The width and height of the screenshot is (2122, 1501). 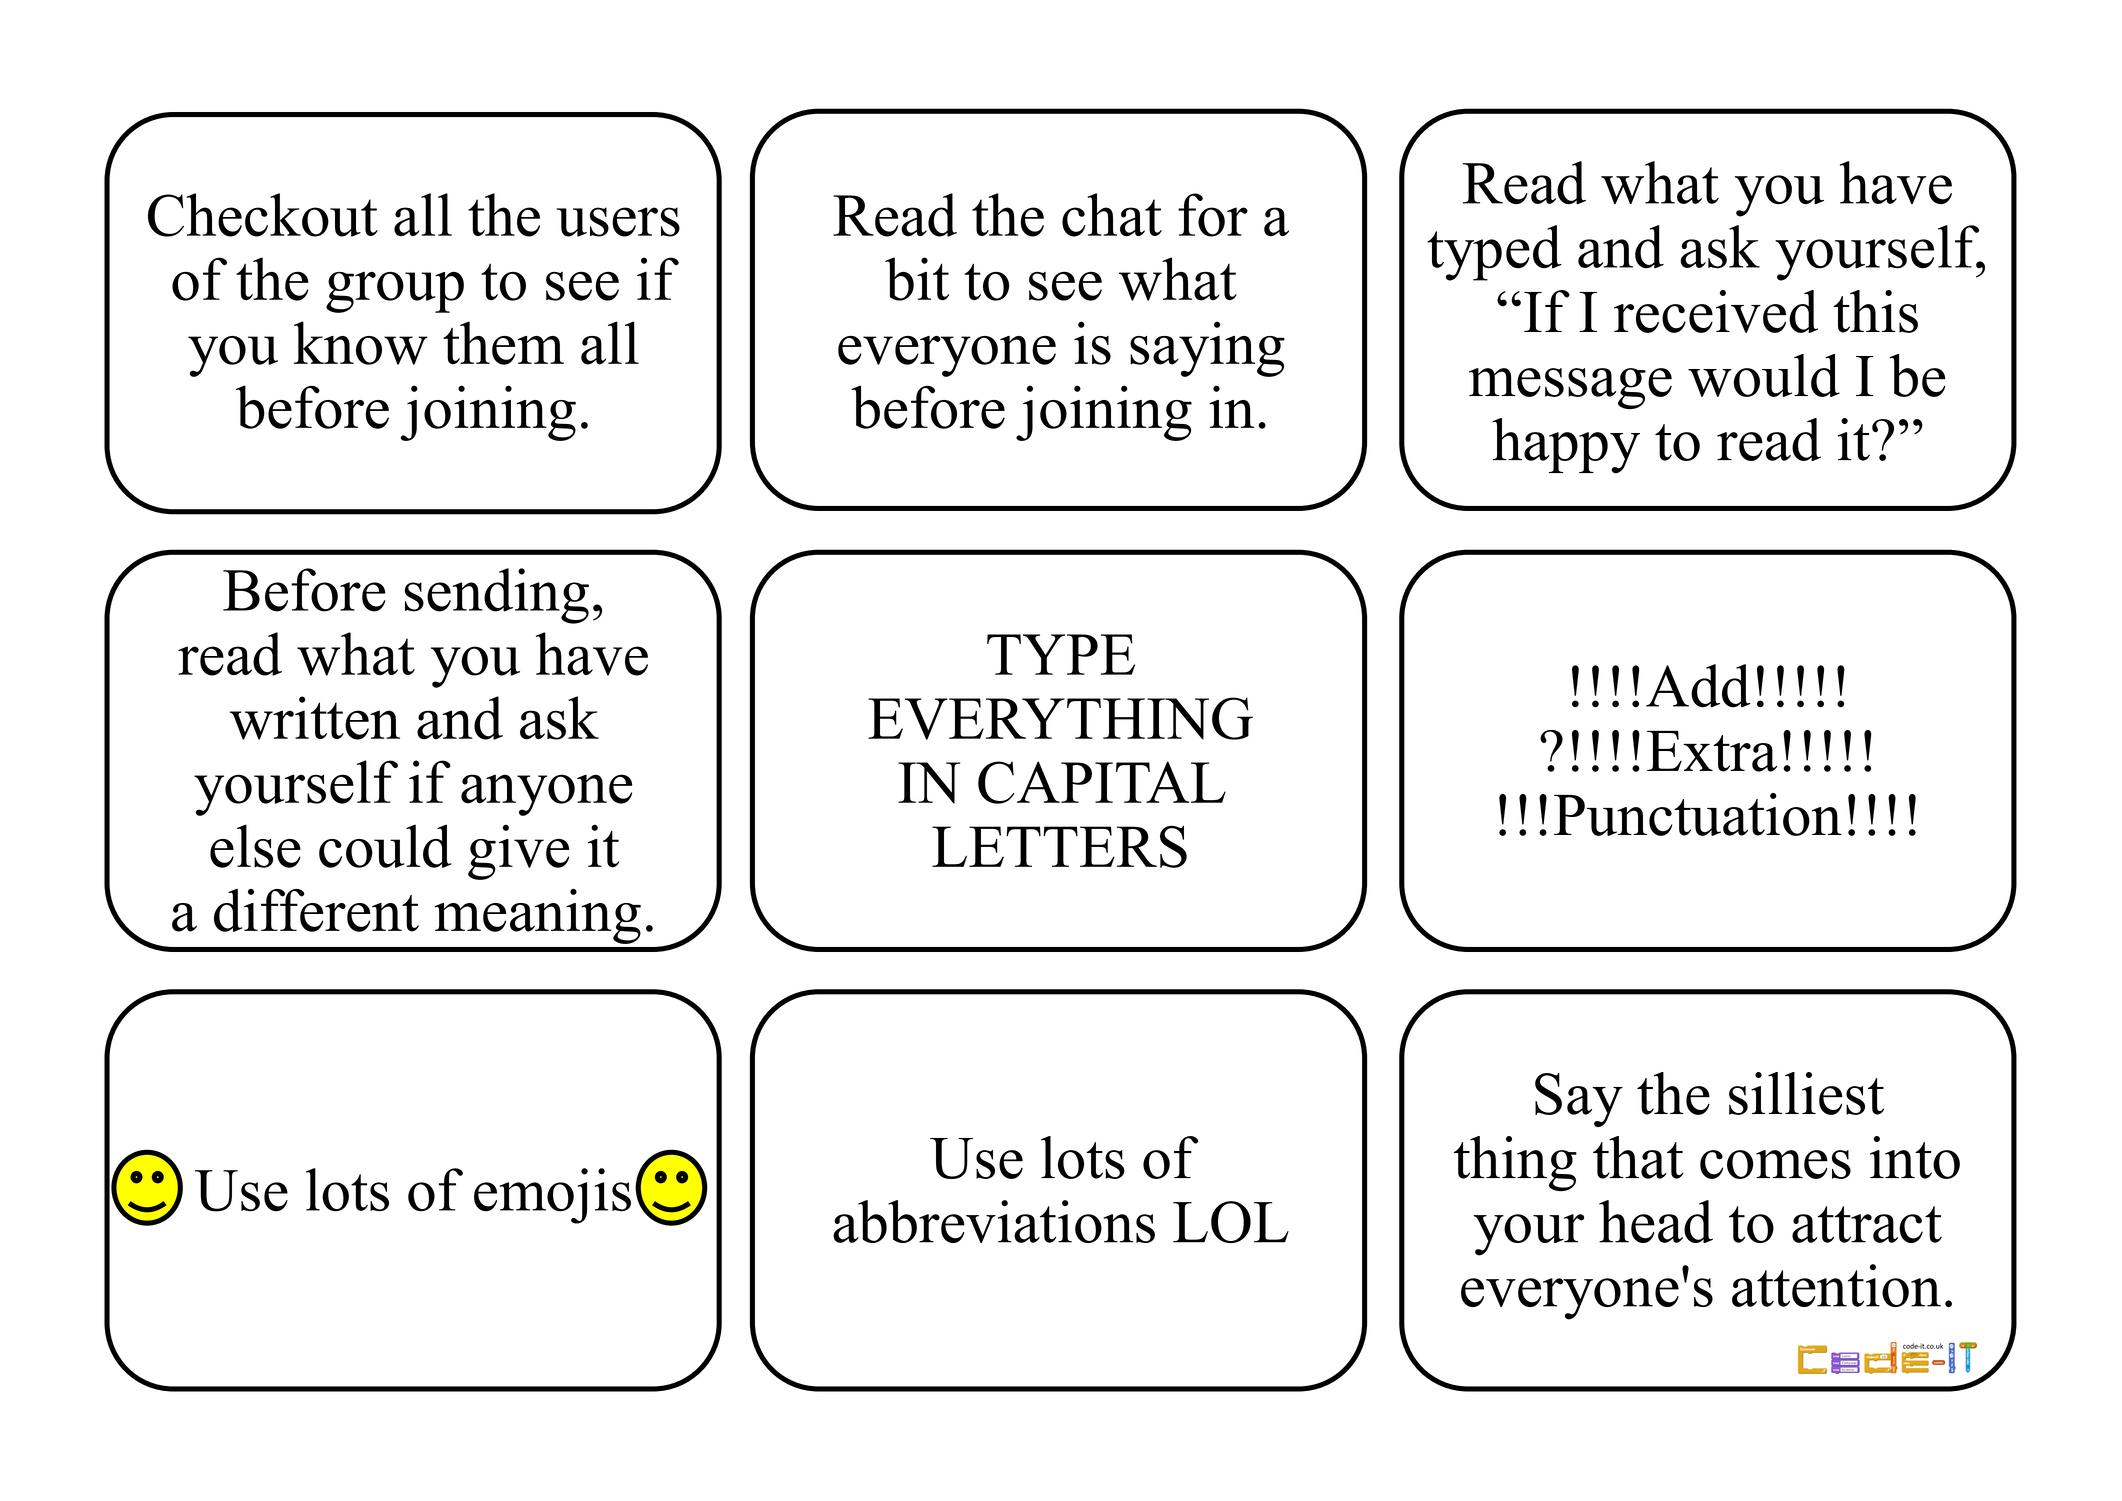 I want to click on CAPITAL, so click(x=1102, y=782).
